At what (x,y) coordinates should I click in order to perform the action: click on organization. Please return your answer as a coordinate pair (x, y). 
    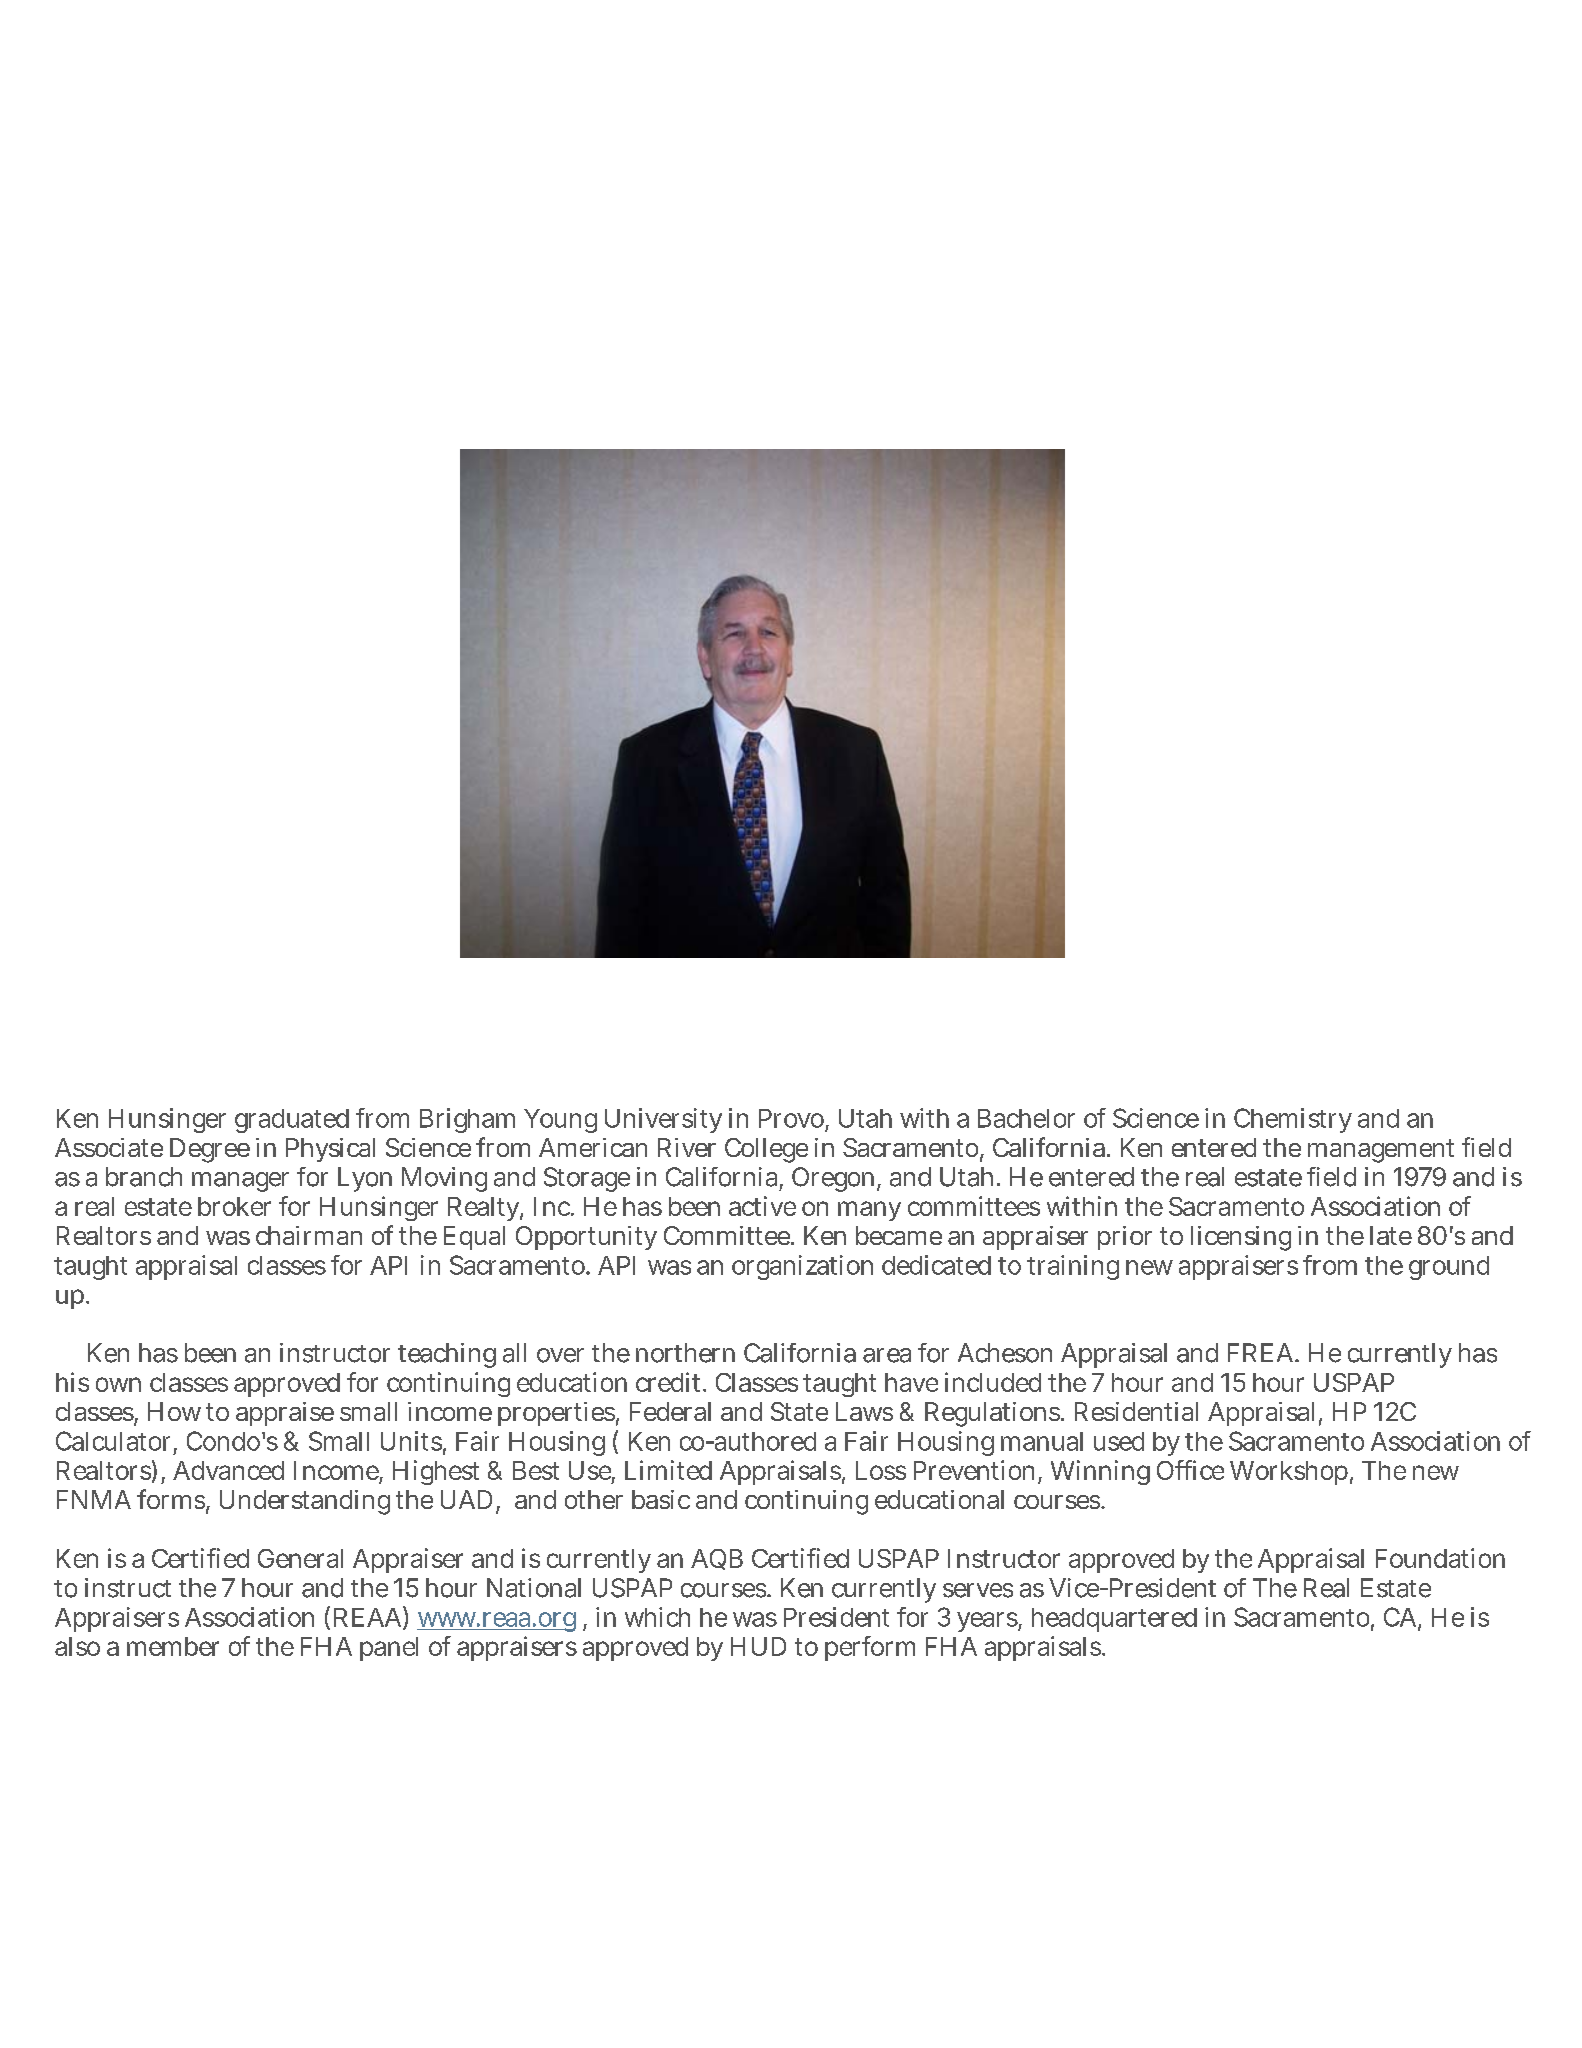
    Looking at the image, I should click on (802, 1267).
